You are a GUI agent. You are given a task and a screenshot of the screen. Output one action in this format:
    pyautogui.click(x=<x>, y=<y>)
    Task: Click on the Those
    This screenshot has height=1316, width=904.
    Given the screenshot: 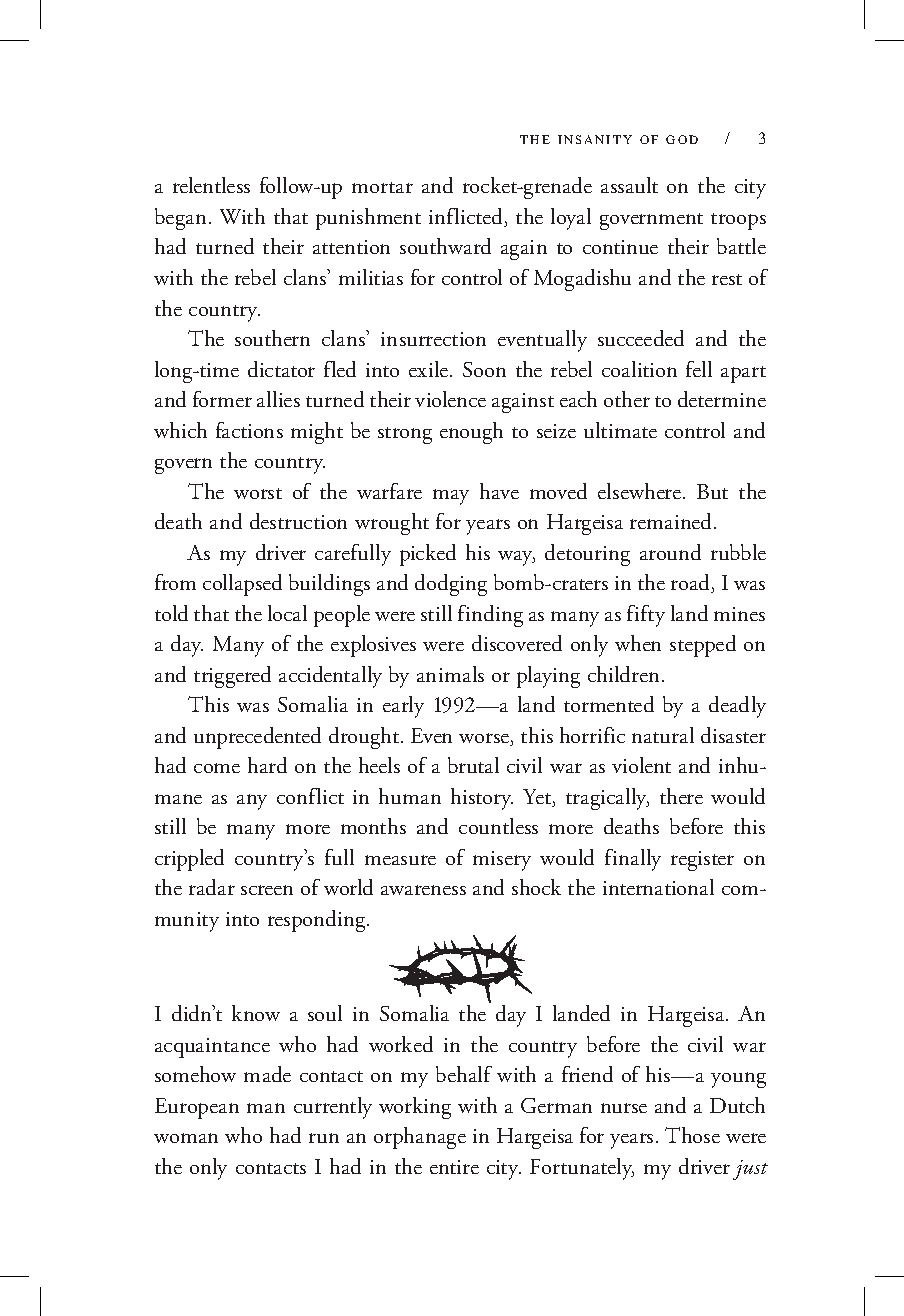 What is the action you would take?
    pyautogui.click(x=692, y=1135)
